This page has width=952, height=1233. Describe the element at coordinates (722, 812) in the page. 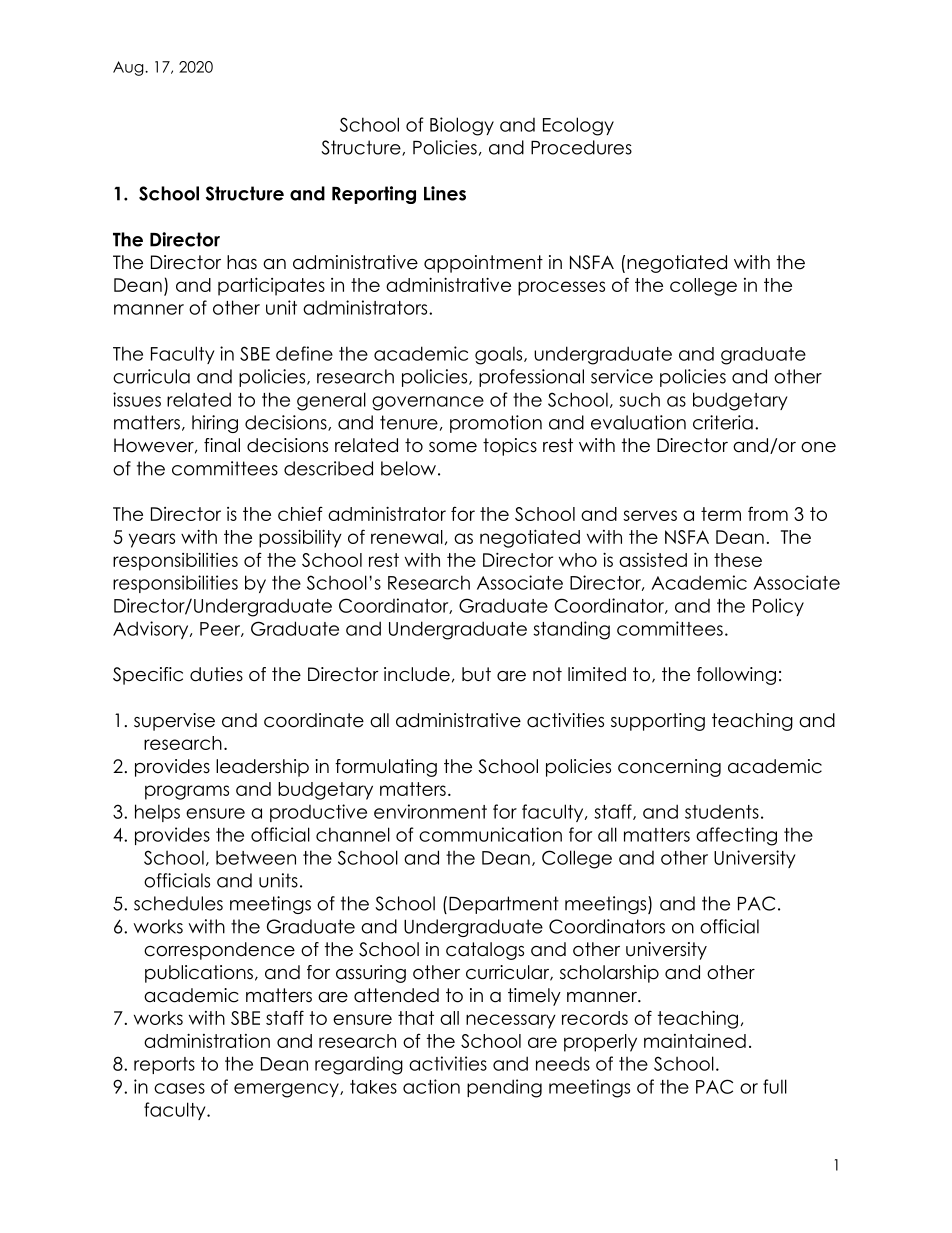

I see `students` at that location.
